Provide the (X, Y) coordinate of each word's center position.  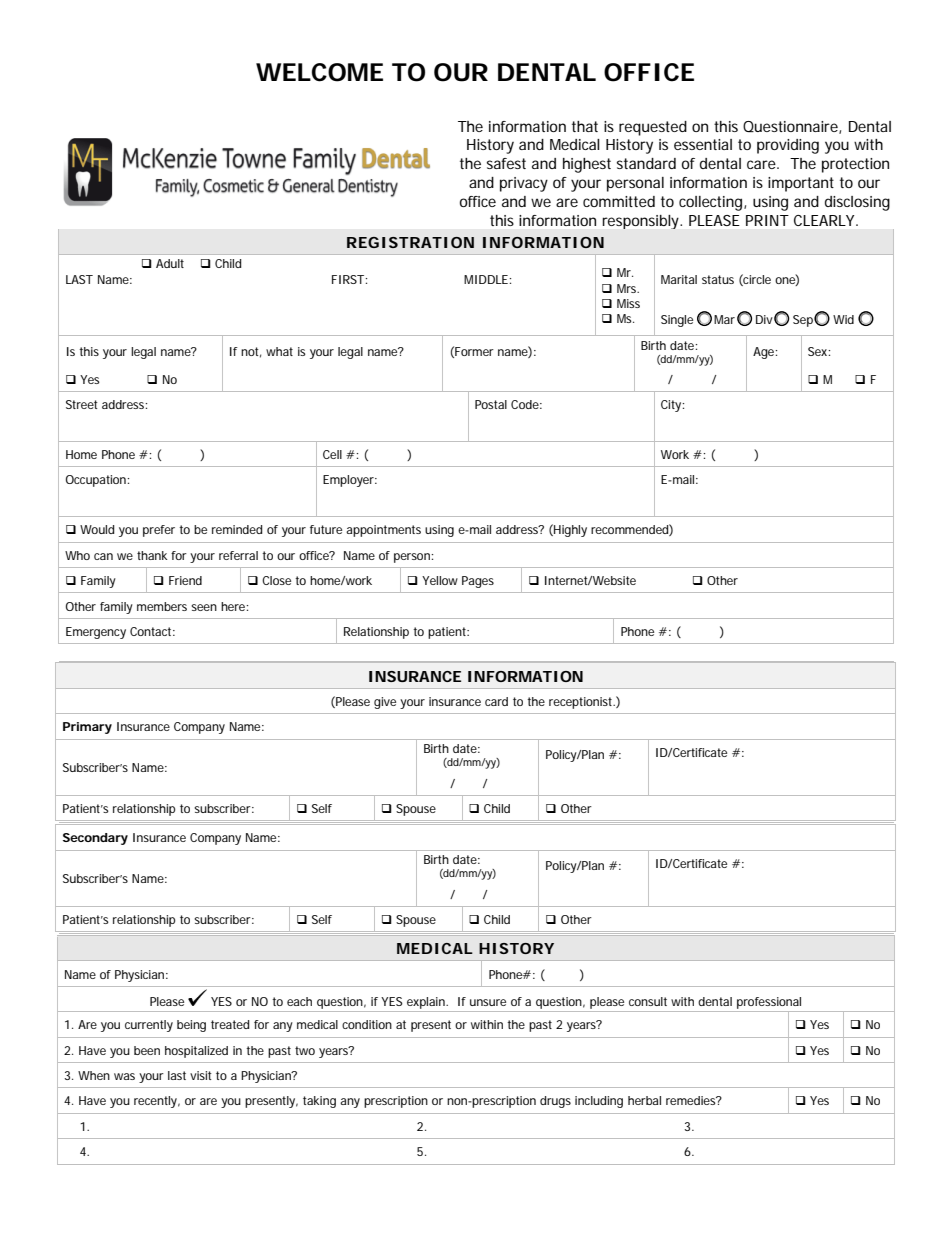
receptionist (582, 703)
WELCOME (319, 72)
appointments (383, 531)
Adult (170, 263)
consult (648, 1001)
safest (506, 163)
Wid (843, 319)
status (718, 279)
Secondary (95, 839)
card (496, 701)
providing (788, 146)
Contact (152, 631)
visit (201, 1075)
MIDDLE (486, 279)
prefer (159, 531)
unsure (488, 1002)
